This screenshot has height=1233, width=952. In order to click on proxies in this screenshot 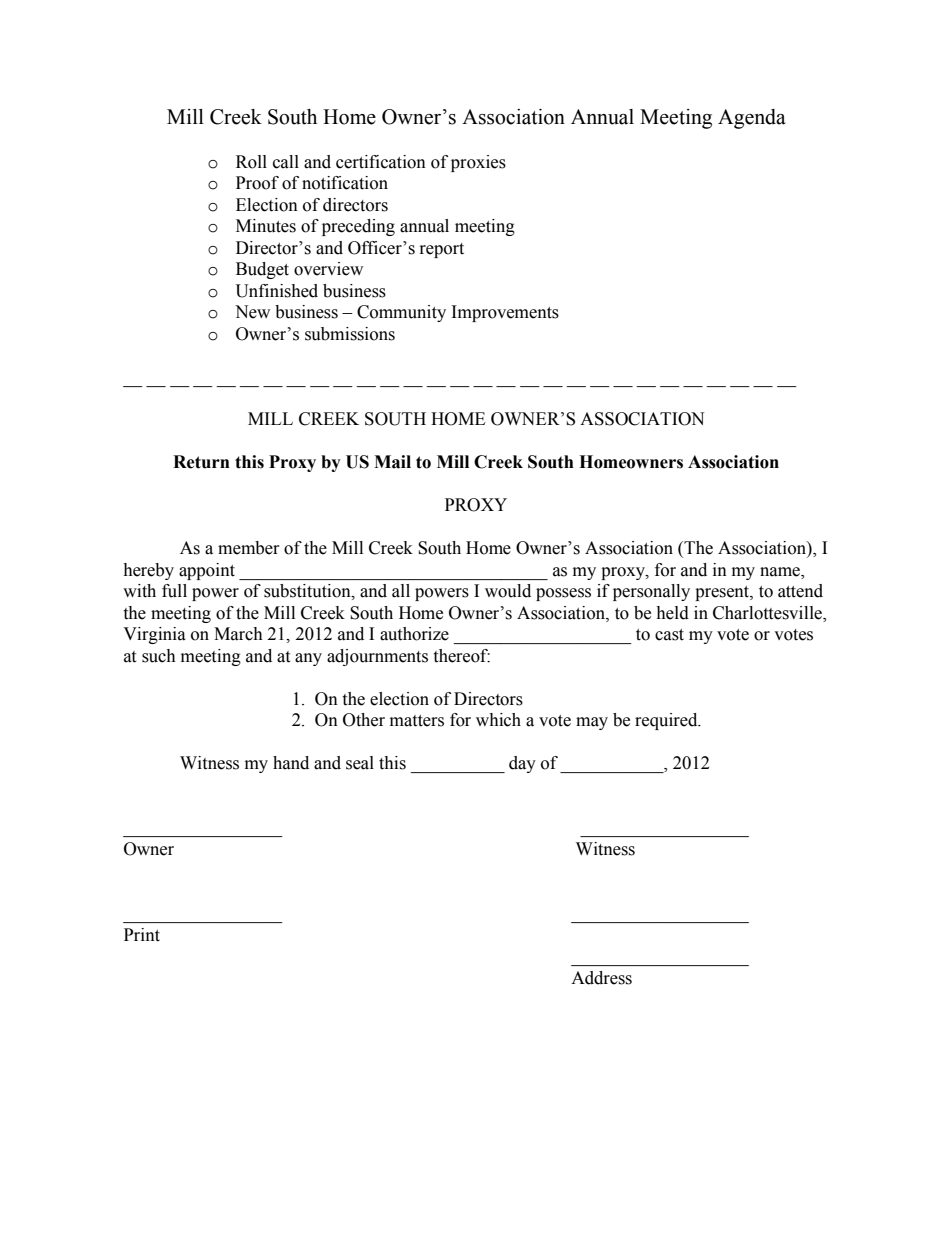, I will do `click(478, 163)`.
